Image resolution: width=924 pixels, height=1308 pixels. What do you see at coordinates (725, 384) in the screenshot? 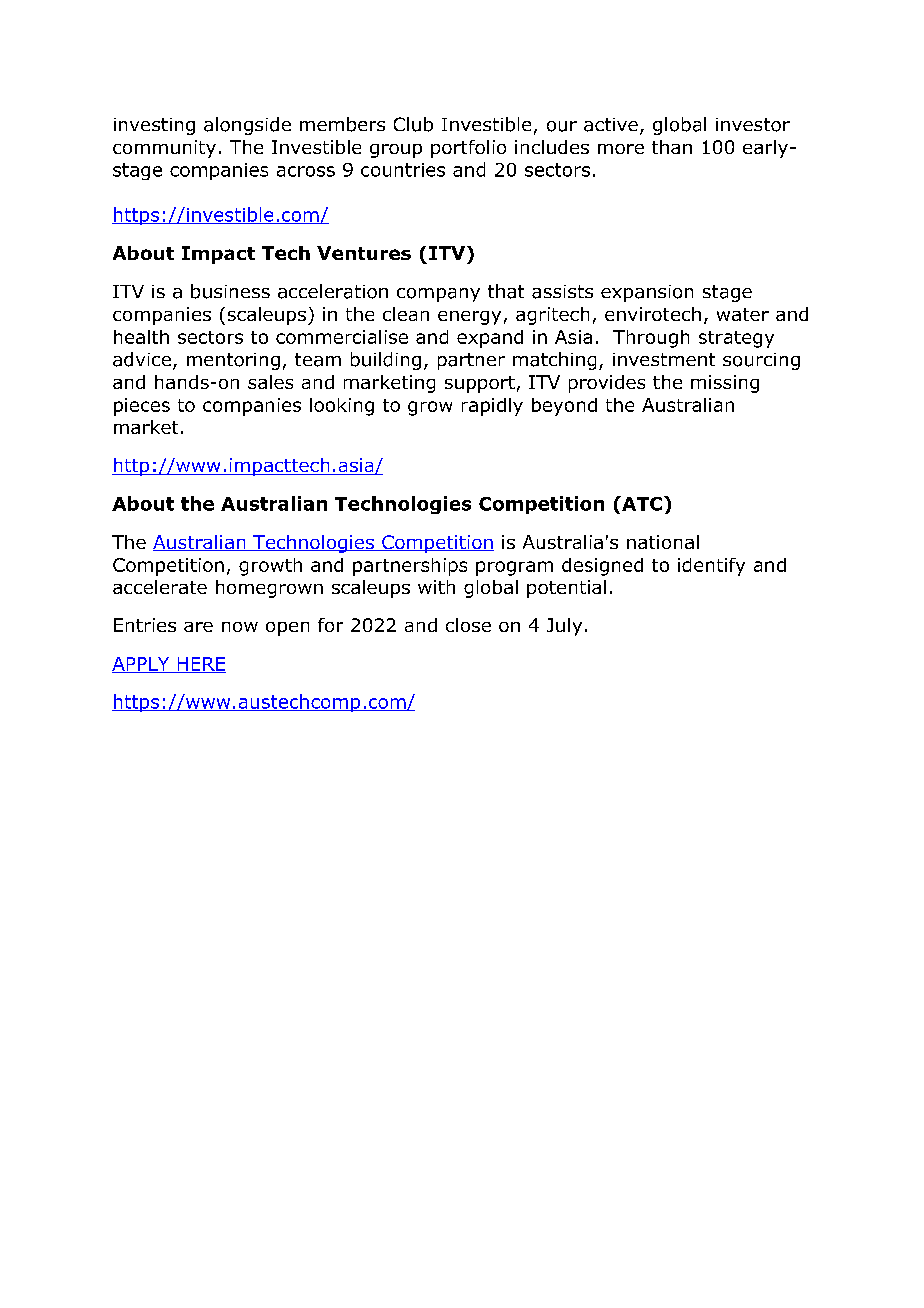
I see `missing` at bounding box center [725, 384].
